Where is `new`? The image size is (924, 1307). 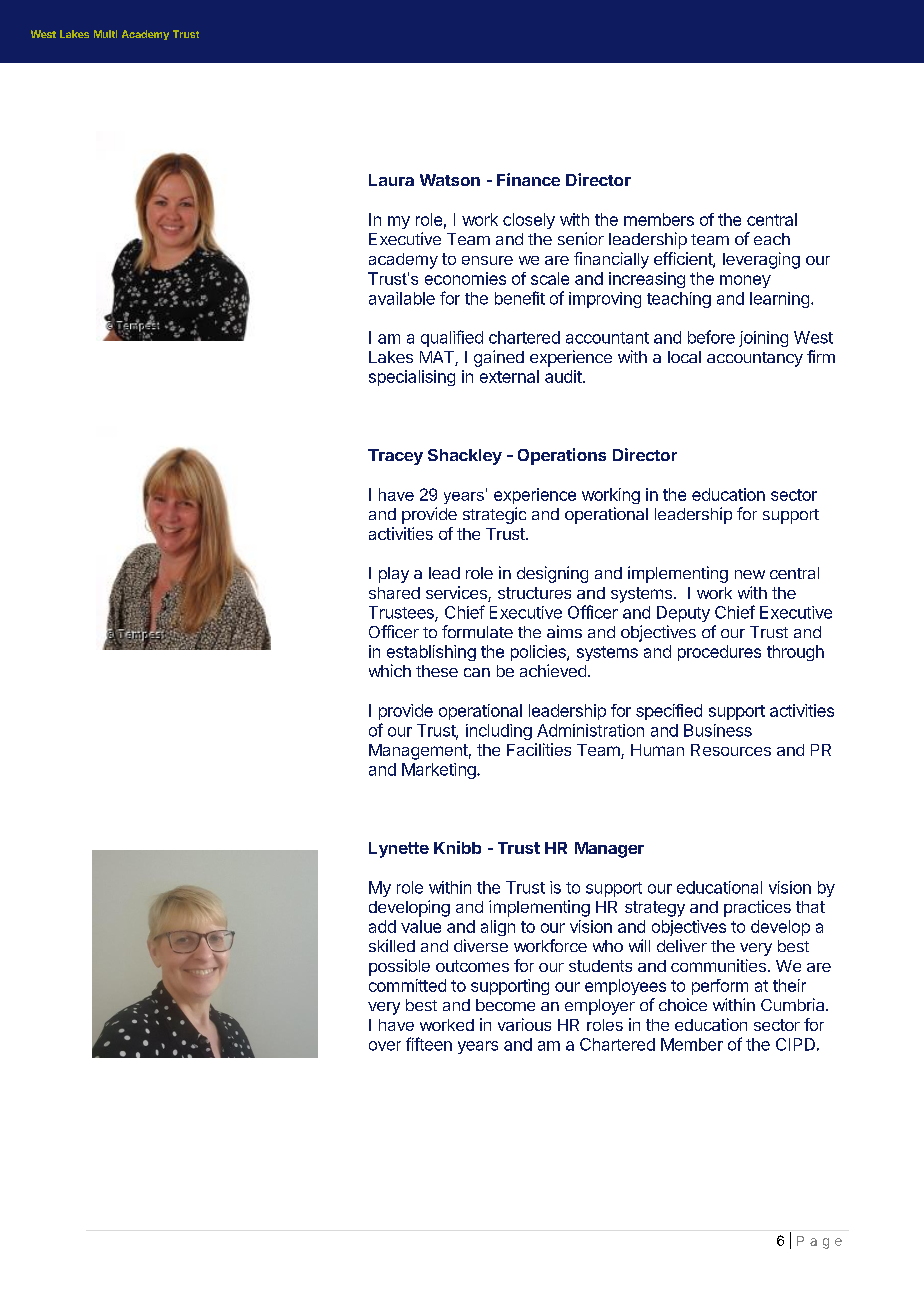
new is located at coordinates (750, 574).
